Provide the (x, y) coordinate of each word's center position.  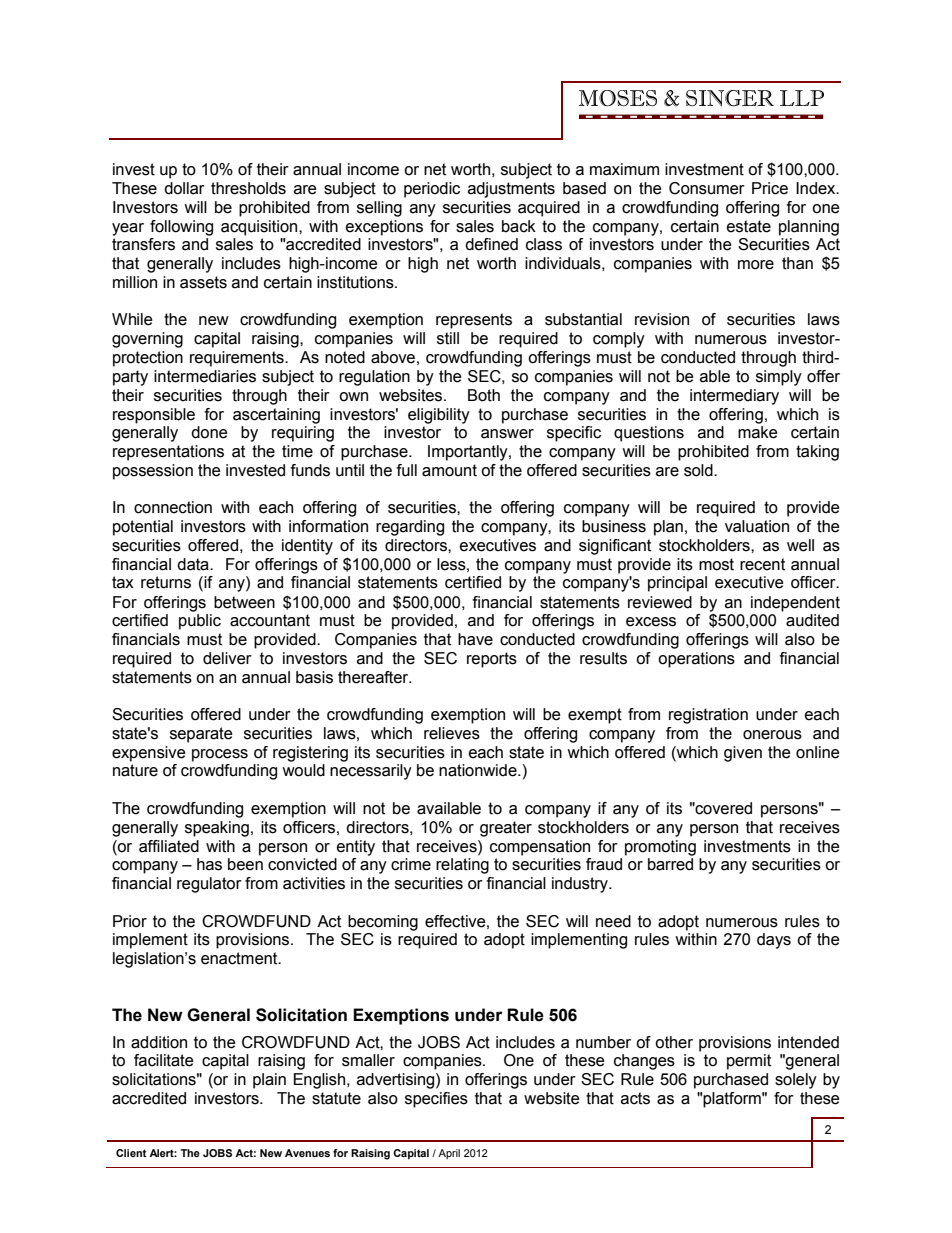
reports (492, 660)
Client (131, 1153)
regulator (209, 885)
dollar (184, 188)
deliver (227, 658)
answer (507, 434)
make (758, 432)
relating (462, 866)
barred (670, 864)
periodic (432, 190)
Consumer (707, 188)
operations (696, 660)
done (209, 432)
